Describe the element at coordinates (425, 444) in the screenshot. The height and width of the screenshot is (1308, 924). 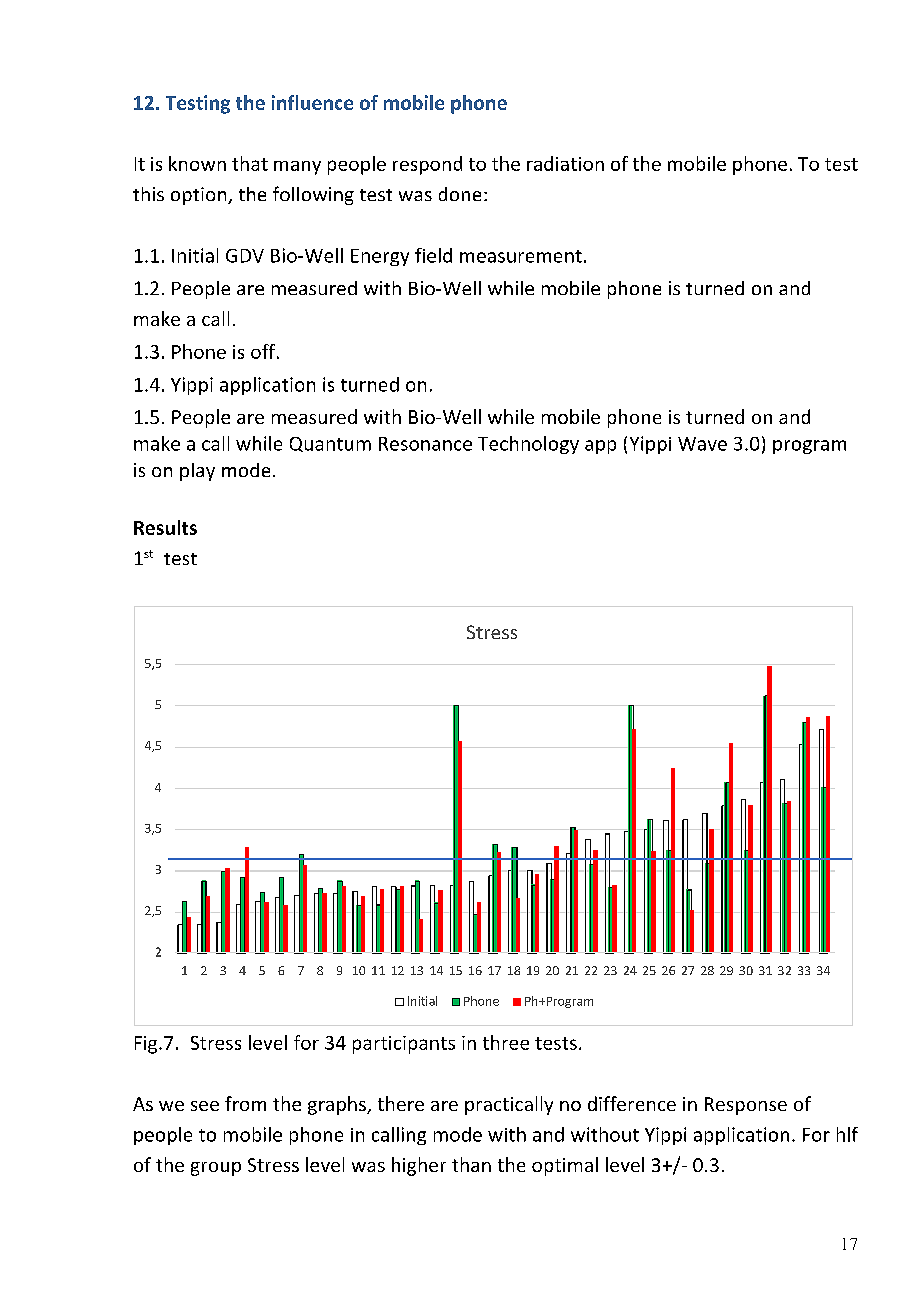
I see `Resonance` at that location.
